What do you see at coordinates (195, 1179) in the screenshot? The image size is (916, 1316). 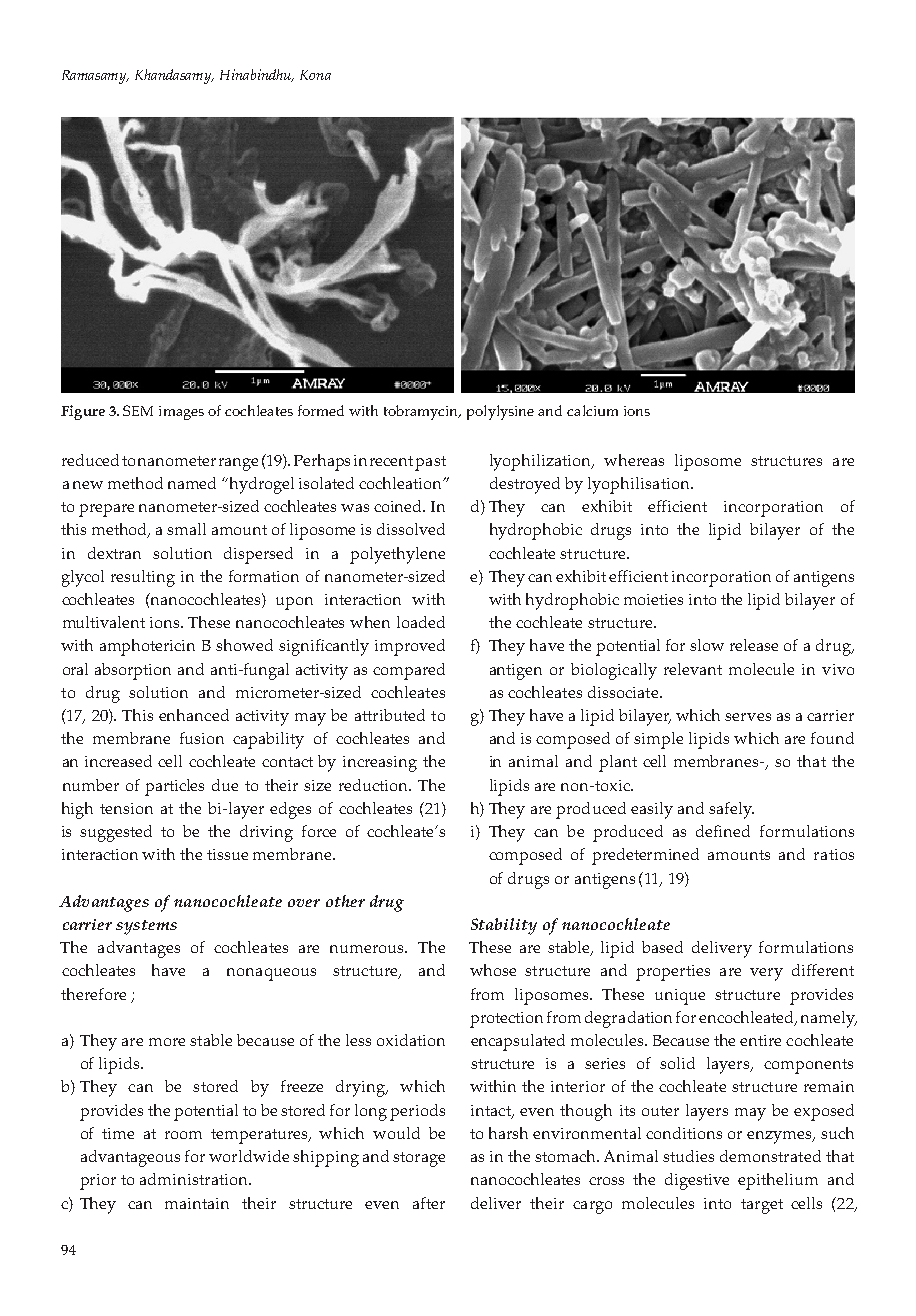 I see `administration` at bounding box center [195, 1179].
